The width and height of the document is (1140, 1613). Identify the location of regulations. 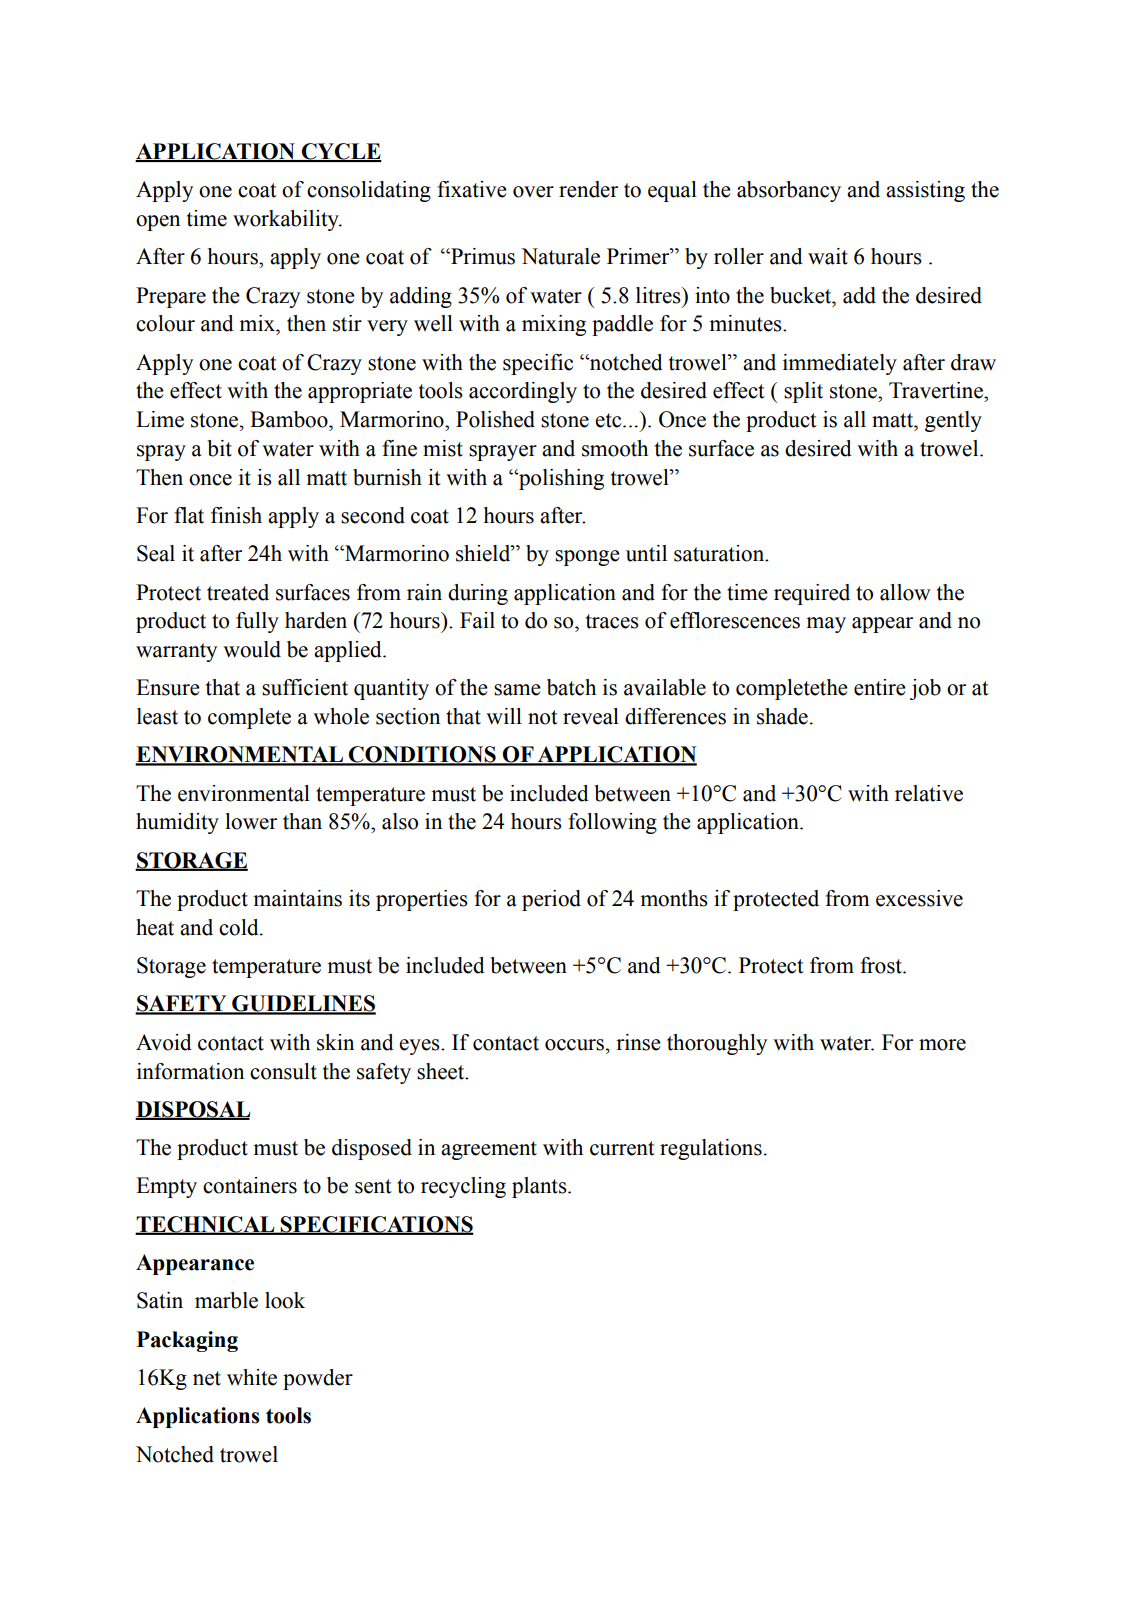
(711, 1149).
